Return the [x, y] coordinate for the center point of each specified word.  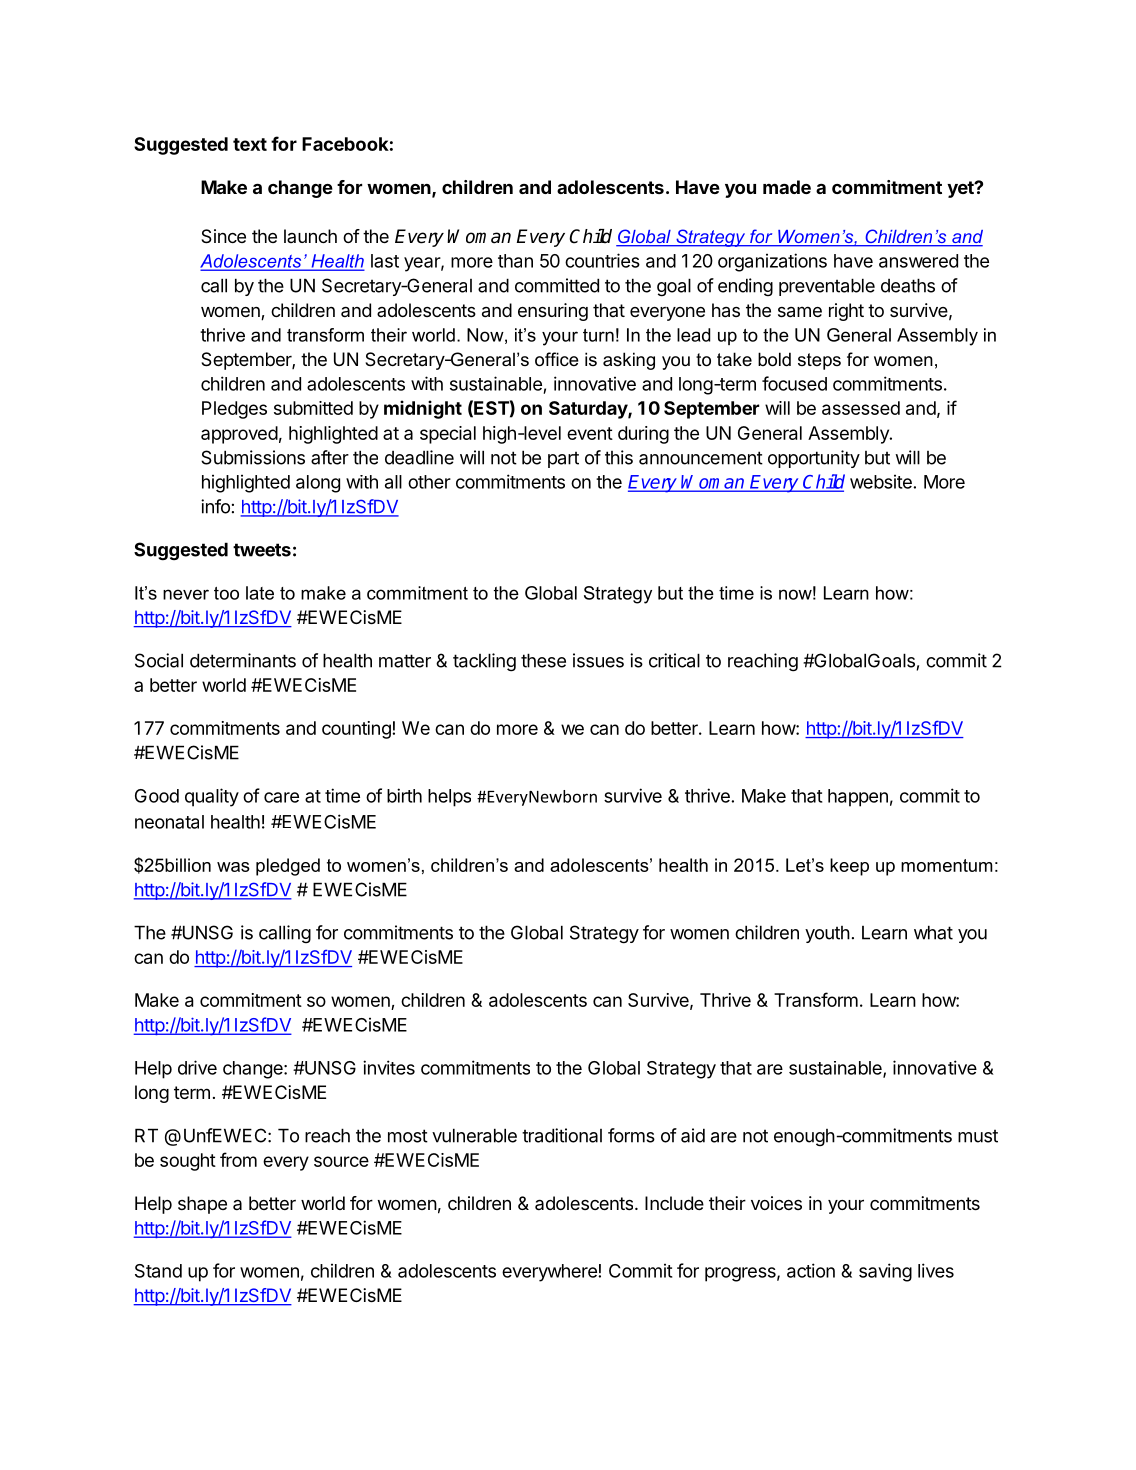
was [233, 867]
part [563, 459]
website [882, 482]
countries [602, 260]
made [787, 187]
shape [202, 1205]
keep [849, 867]
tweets [262, 550]
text [250, 144]
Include [674, 1203]
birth [404, 795]
